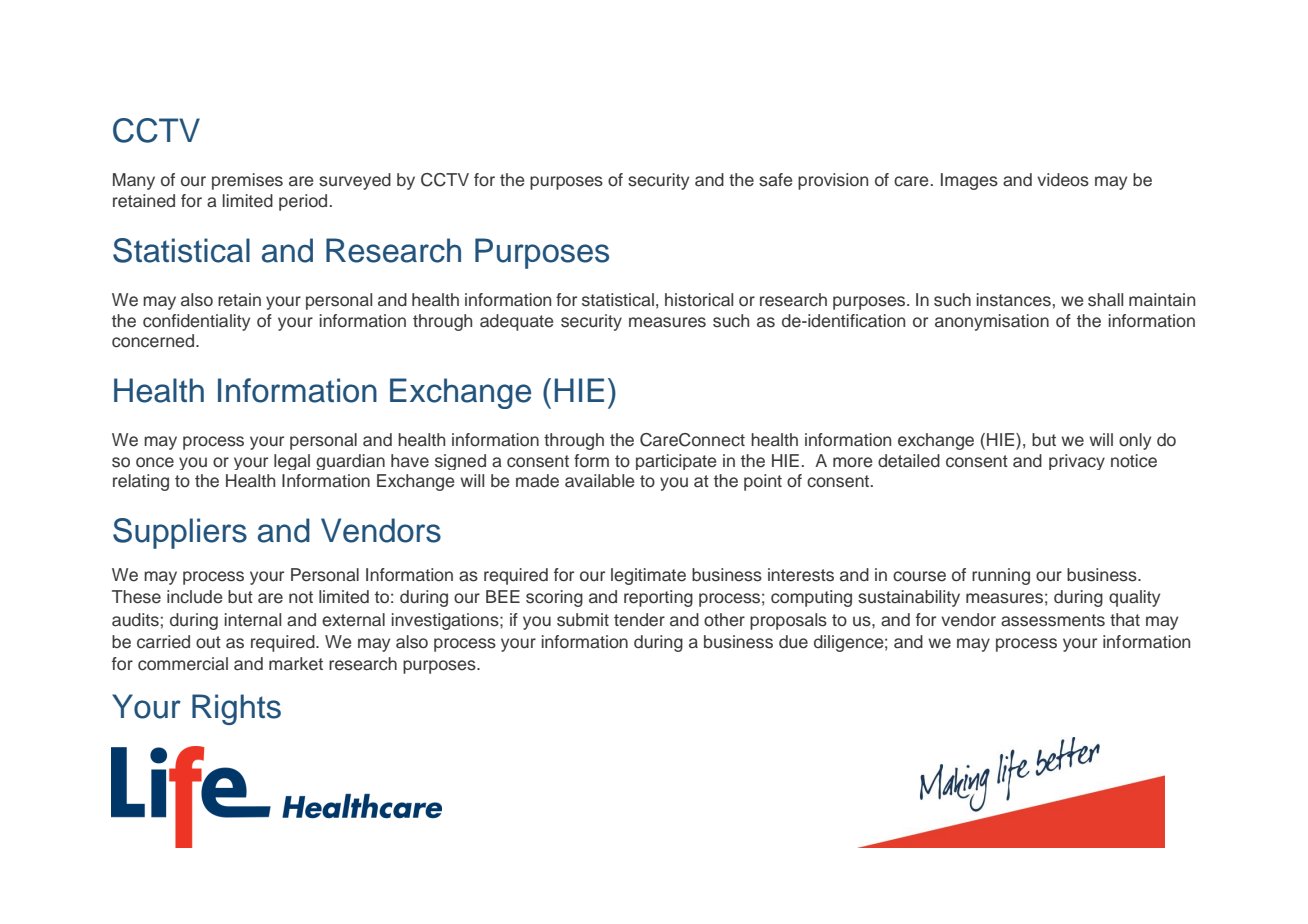  What do you see at coordinates (775, 180) in the image?
I see `safe` at bounding box center [775, 180].
